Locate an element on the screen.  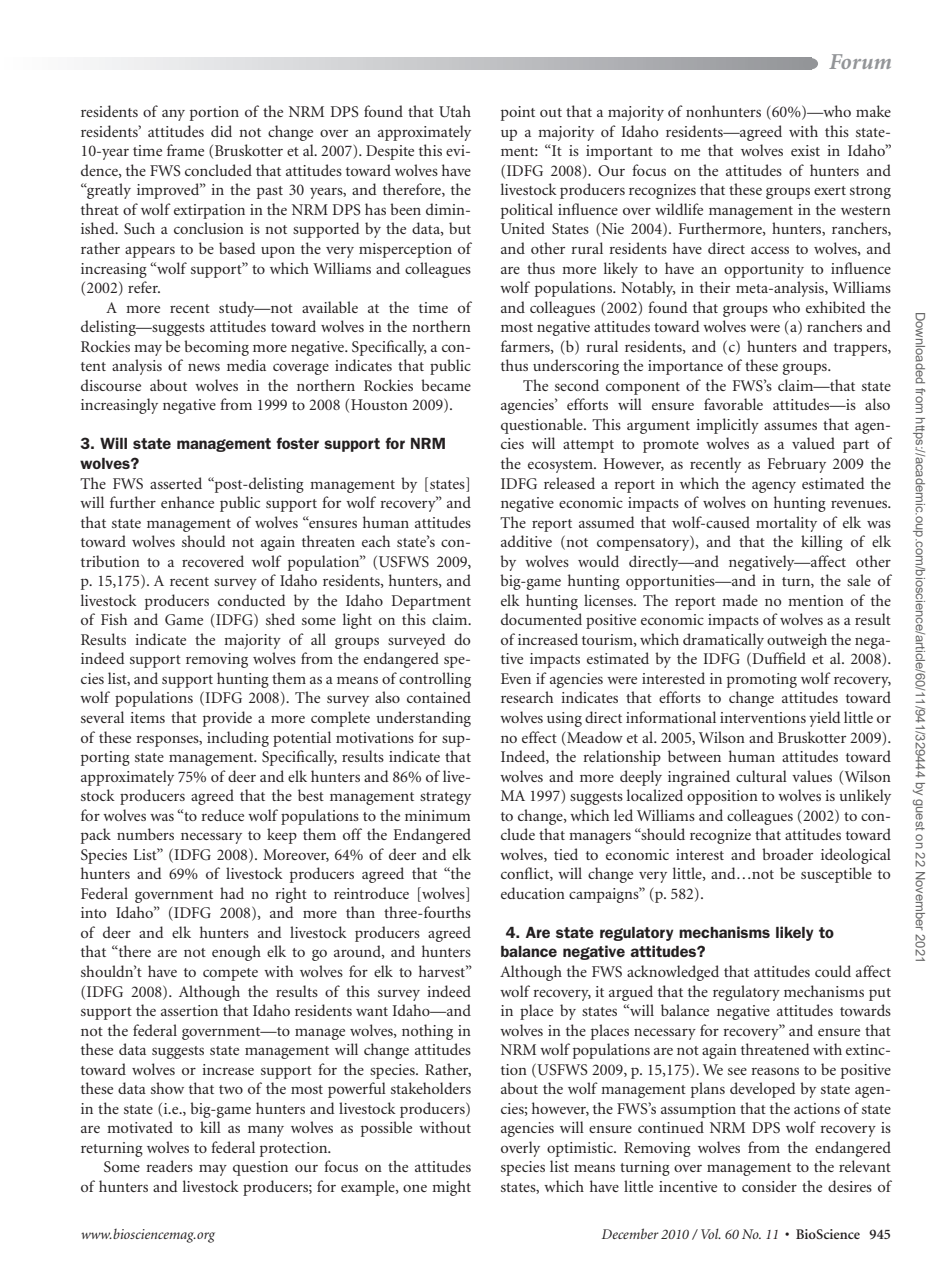
point is located at coordinates (518, 113).
